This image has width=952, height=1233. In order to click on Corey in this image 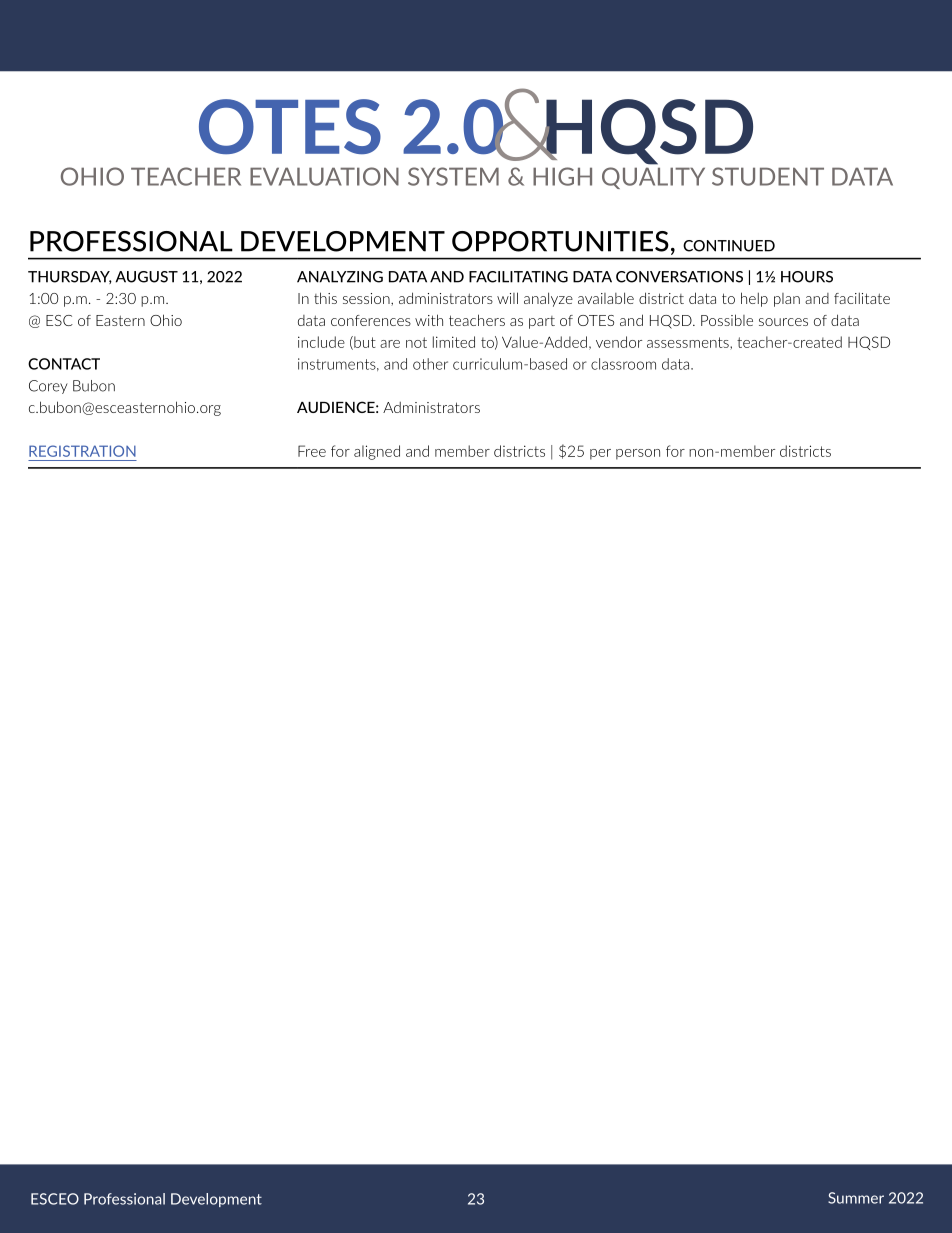, I will do `click(48, 387)`.
